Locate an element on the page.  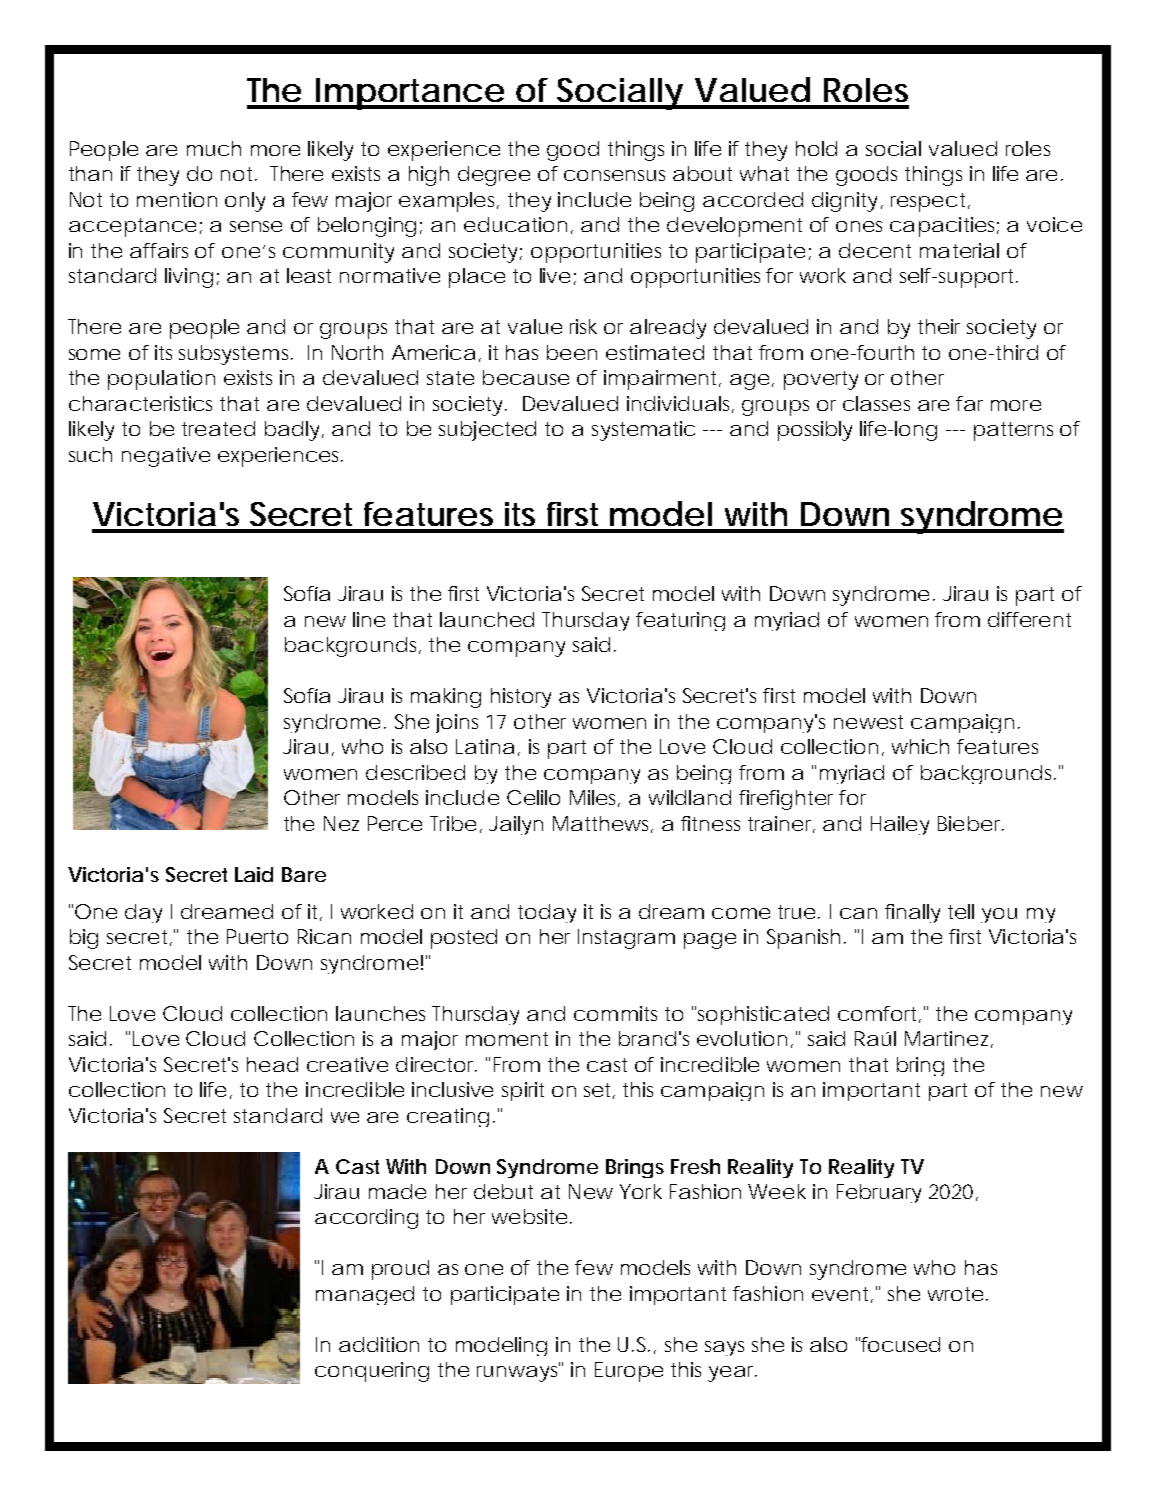
Martinez is located at coordinates (946, 1038).
